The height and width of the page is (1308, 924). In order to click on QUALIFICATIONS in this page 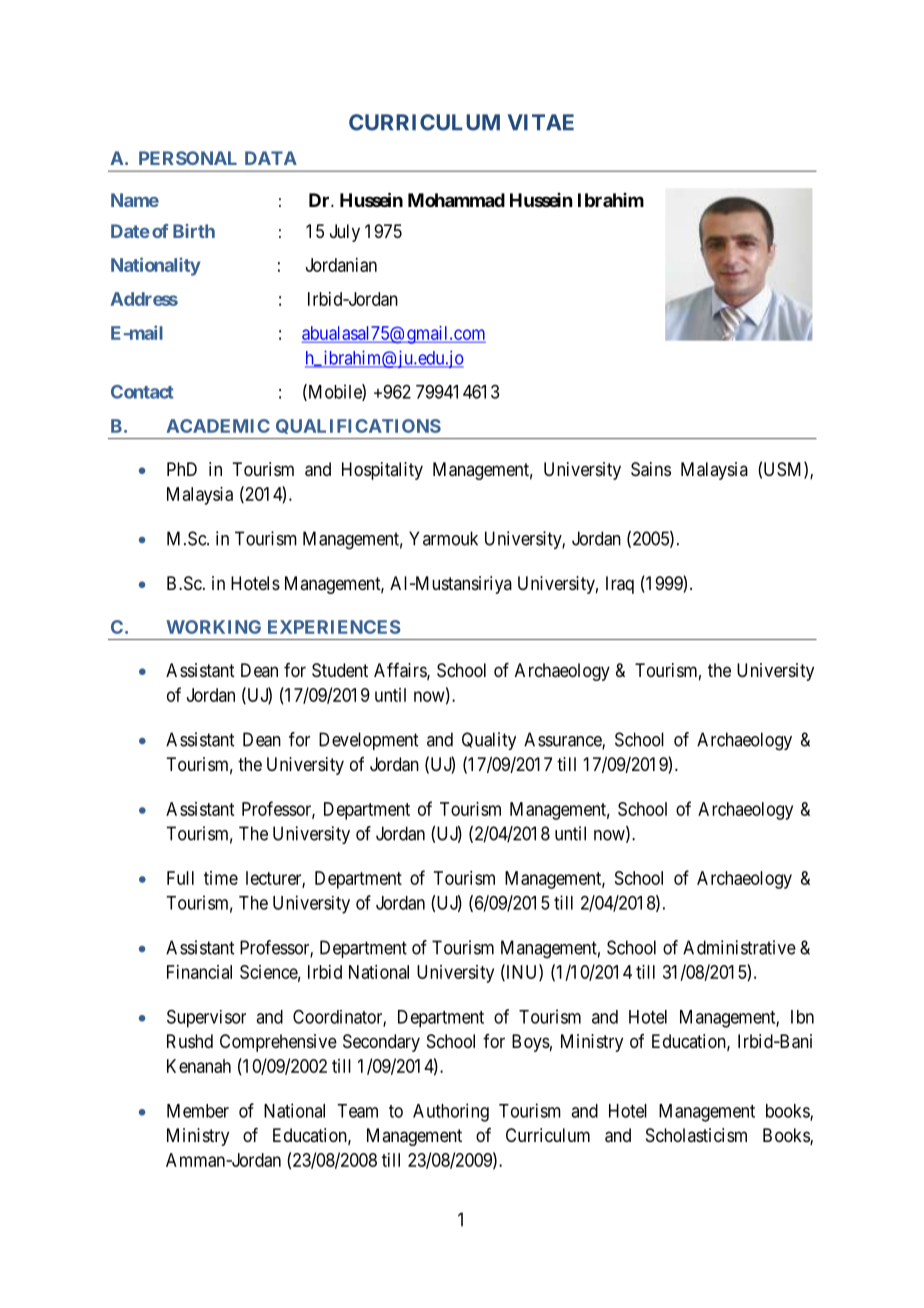, I will do `click(358, 426)`.
